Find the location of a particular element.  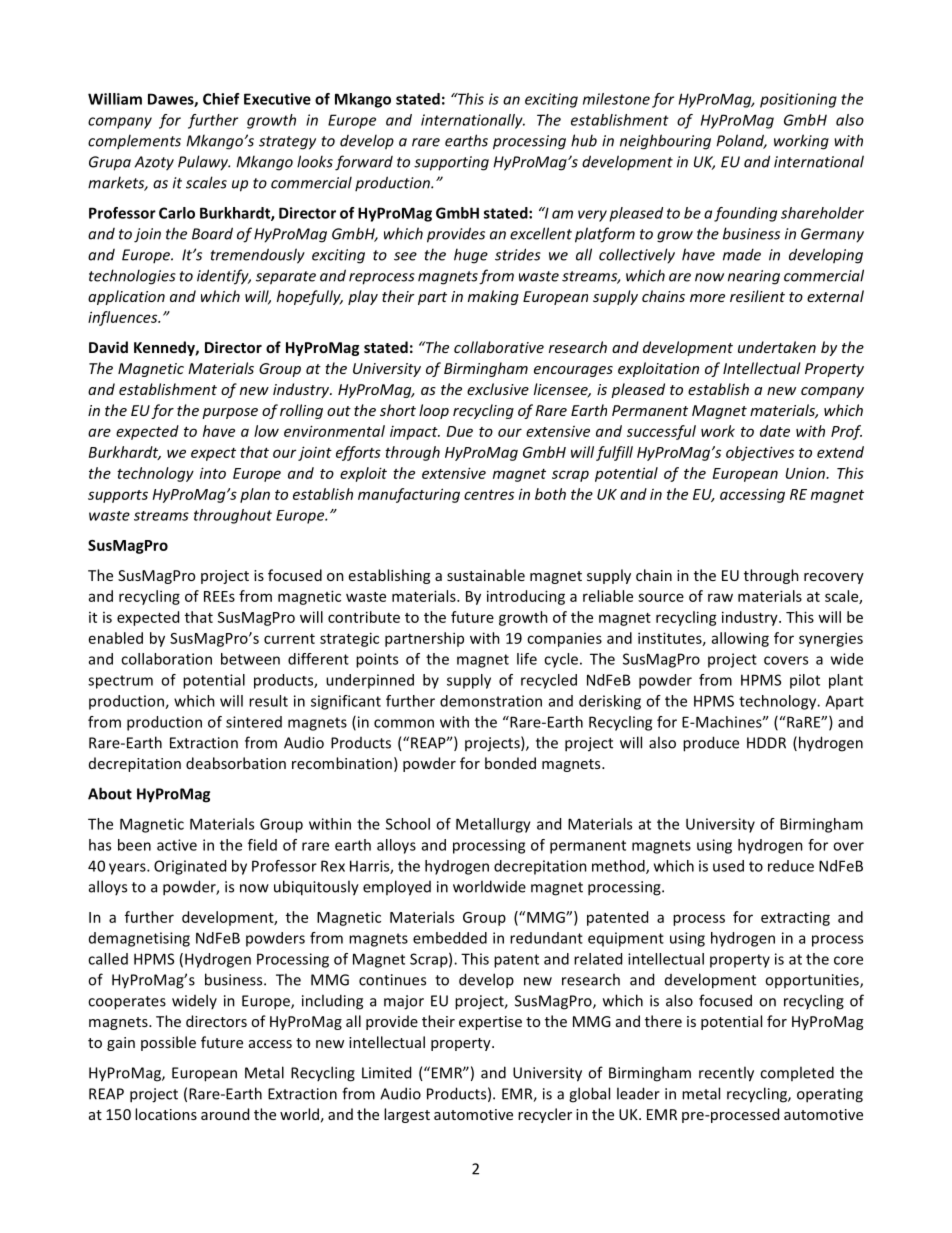

raw is located at coordinates (720, 597).
